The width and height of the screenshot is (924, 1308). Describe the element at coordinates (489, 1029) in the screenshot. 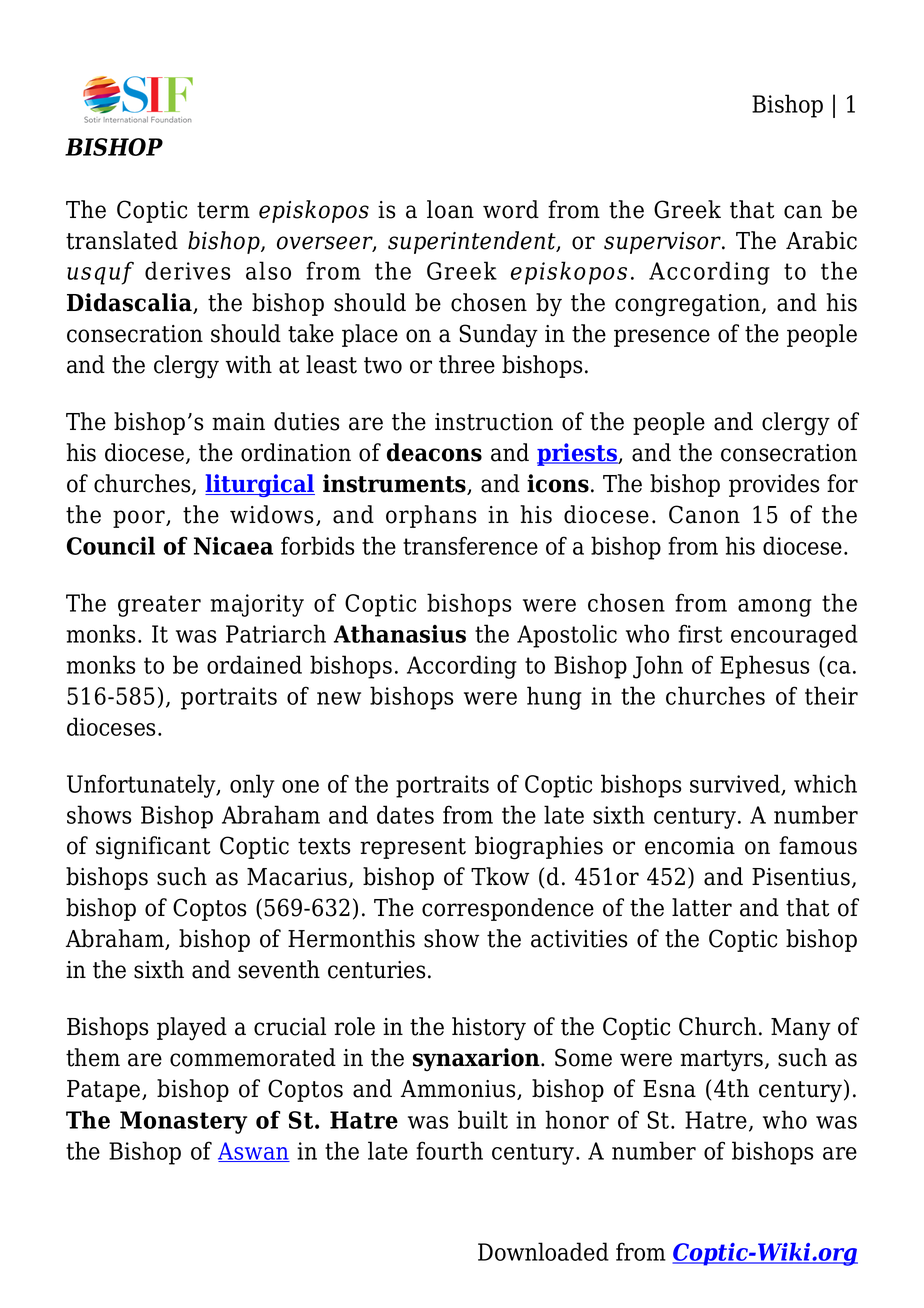

I see `history` at that location.
